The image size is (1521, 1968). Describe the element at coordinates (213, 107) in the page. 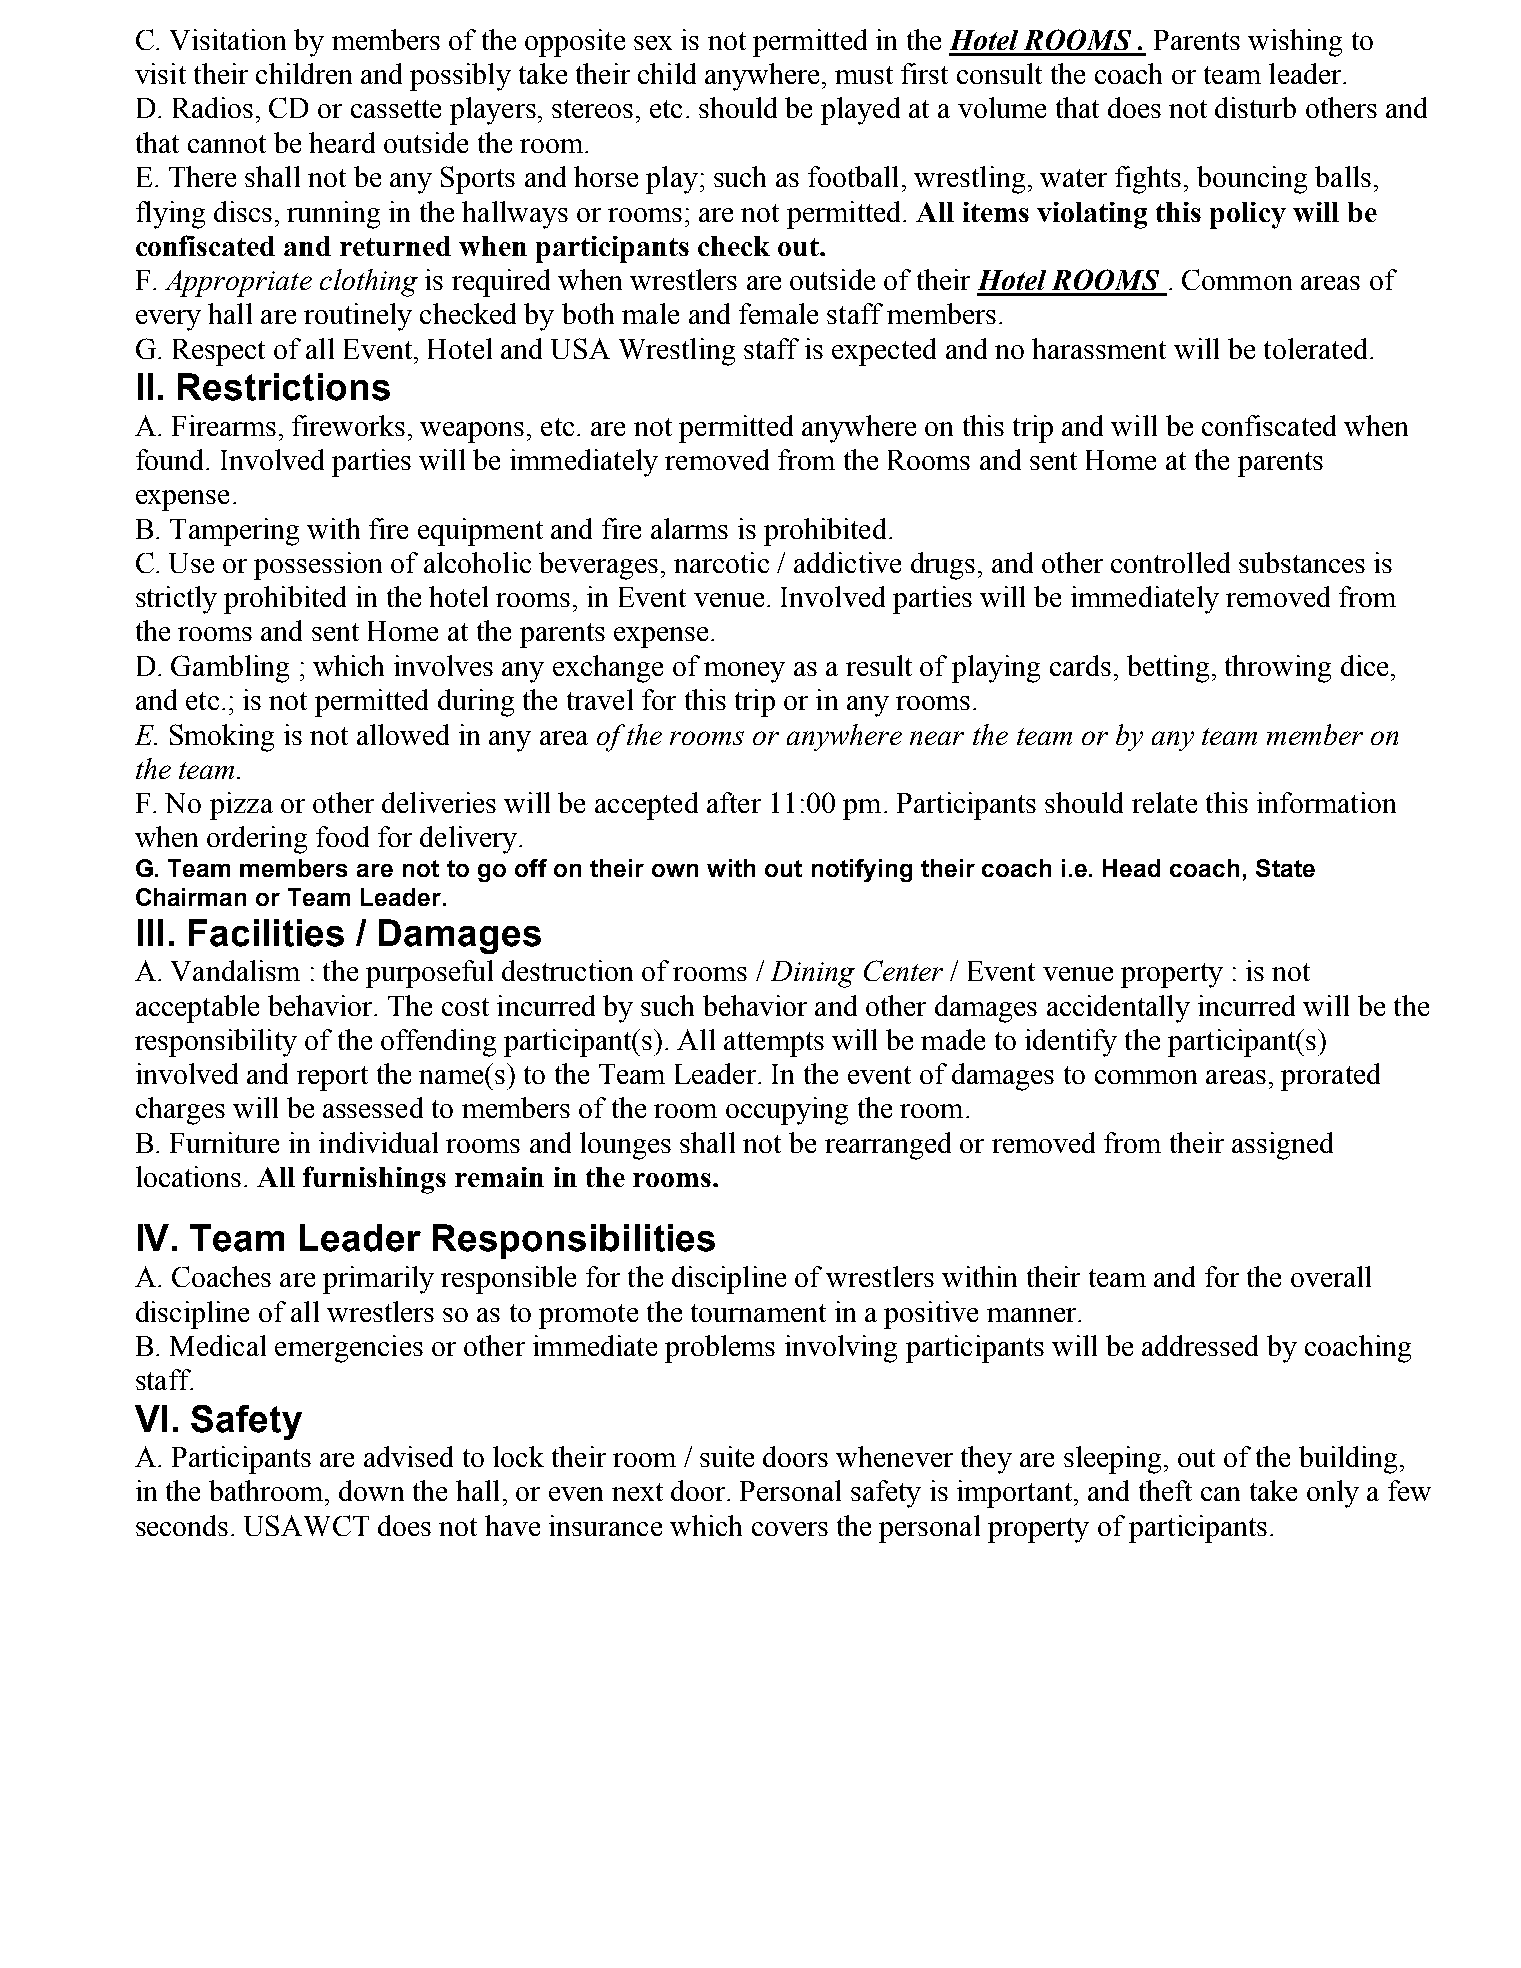

I see `Radios` at that location.
